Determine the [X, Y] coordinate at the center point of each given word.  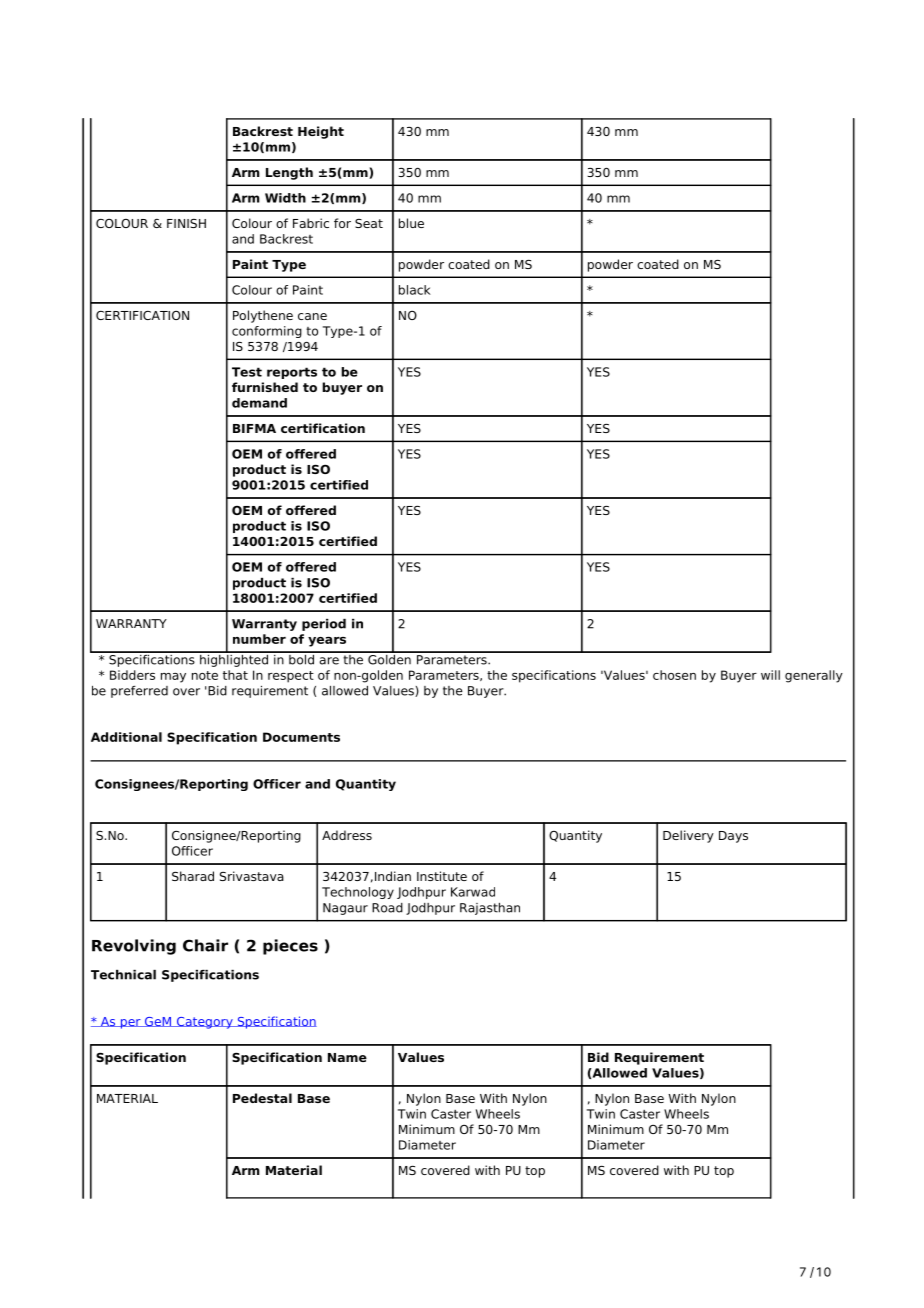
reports [292, 373]
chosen [674, 675]
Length [289, 173]
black [415, 290]
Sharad [193, 876]
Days [733, 837]
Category [204, 1023]
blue [411, 223]
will [770, 675]
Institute [442, 876]
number [259, 639]
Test [247, 372]
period [324, 625]
